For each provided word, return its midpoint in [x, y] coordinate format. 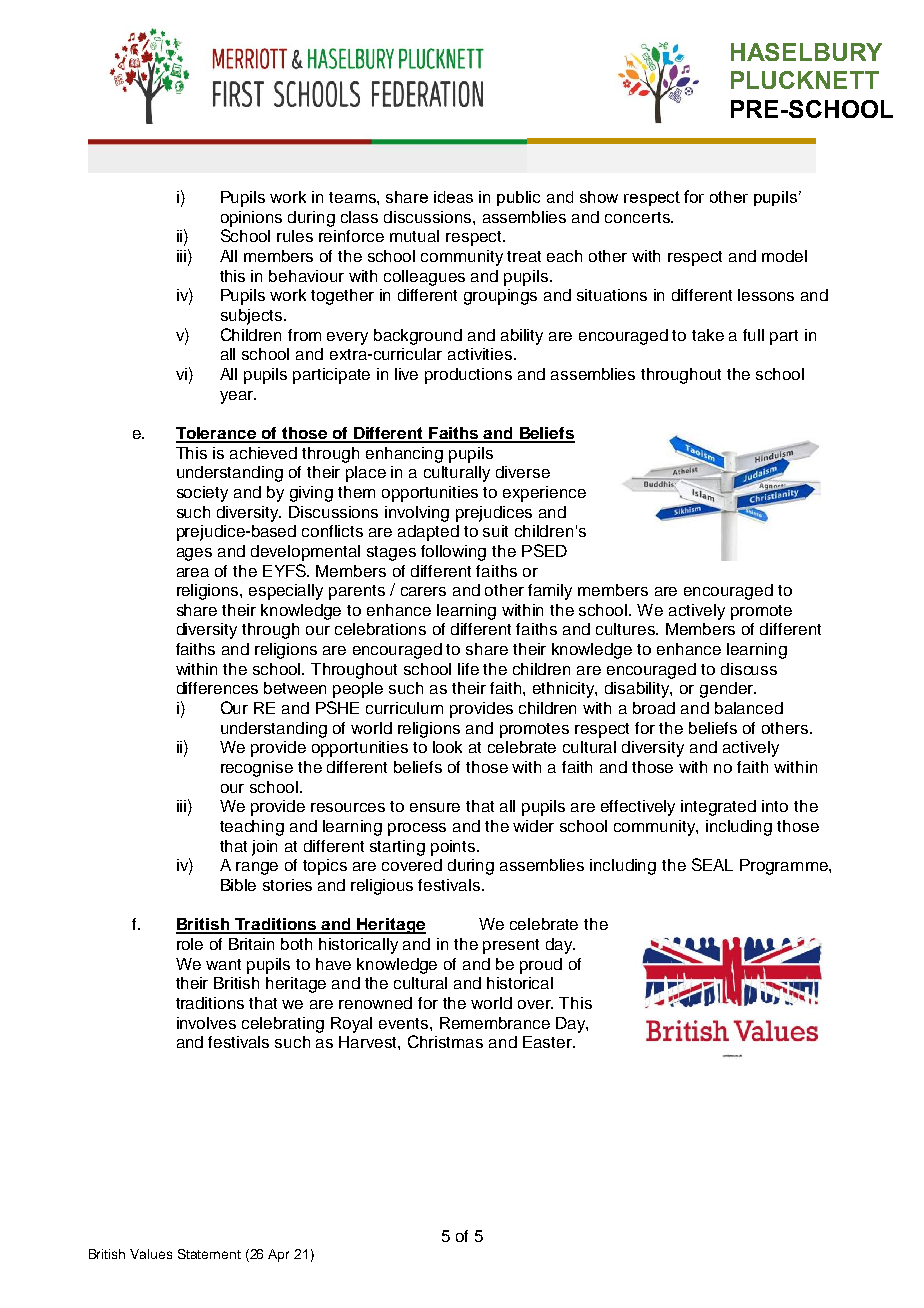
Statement [209, 1254]
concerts [638, 217]
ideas [453, 197]
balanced [749, 708]
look [447, 747]
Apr [278, 1255]
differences [217, 688]
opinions [251, 219]
